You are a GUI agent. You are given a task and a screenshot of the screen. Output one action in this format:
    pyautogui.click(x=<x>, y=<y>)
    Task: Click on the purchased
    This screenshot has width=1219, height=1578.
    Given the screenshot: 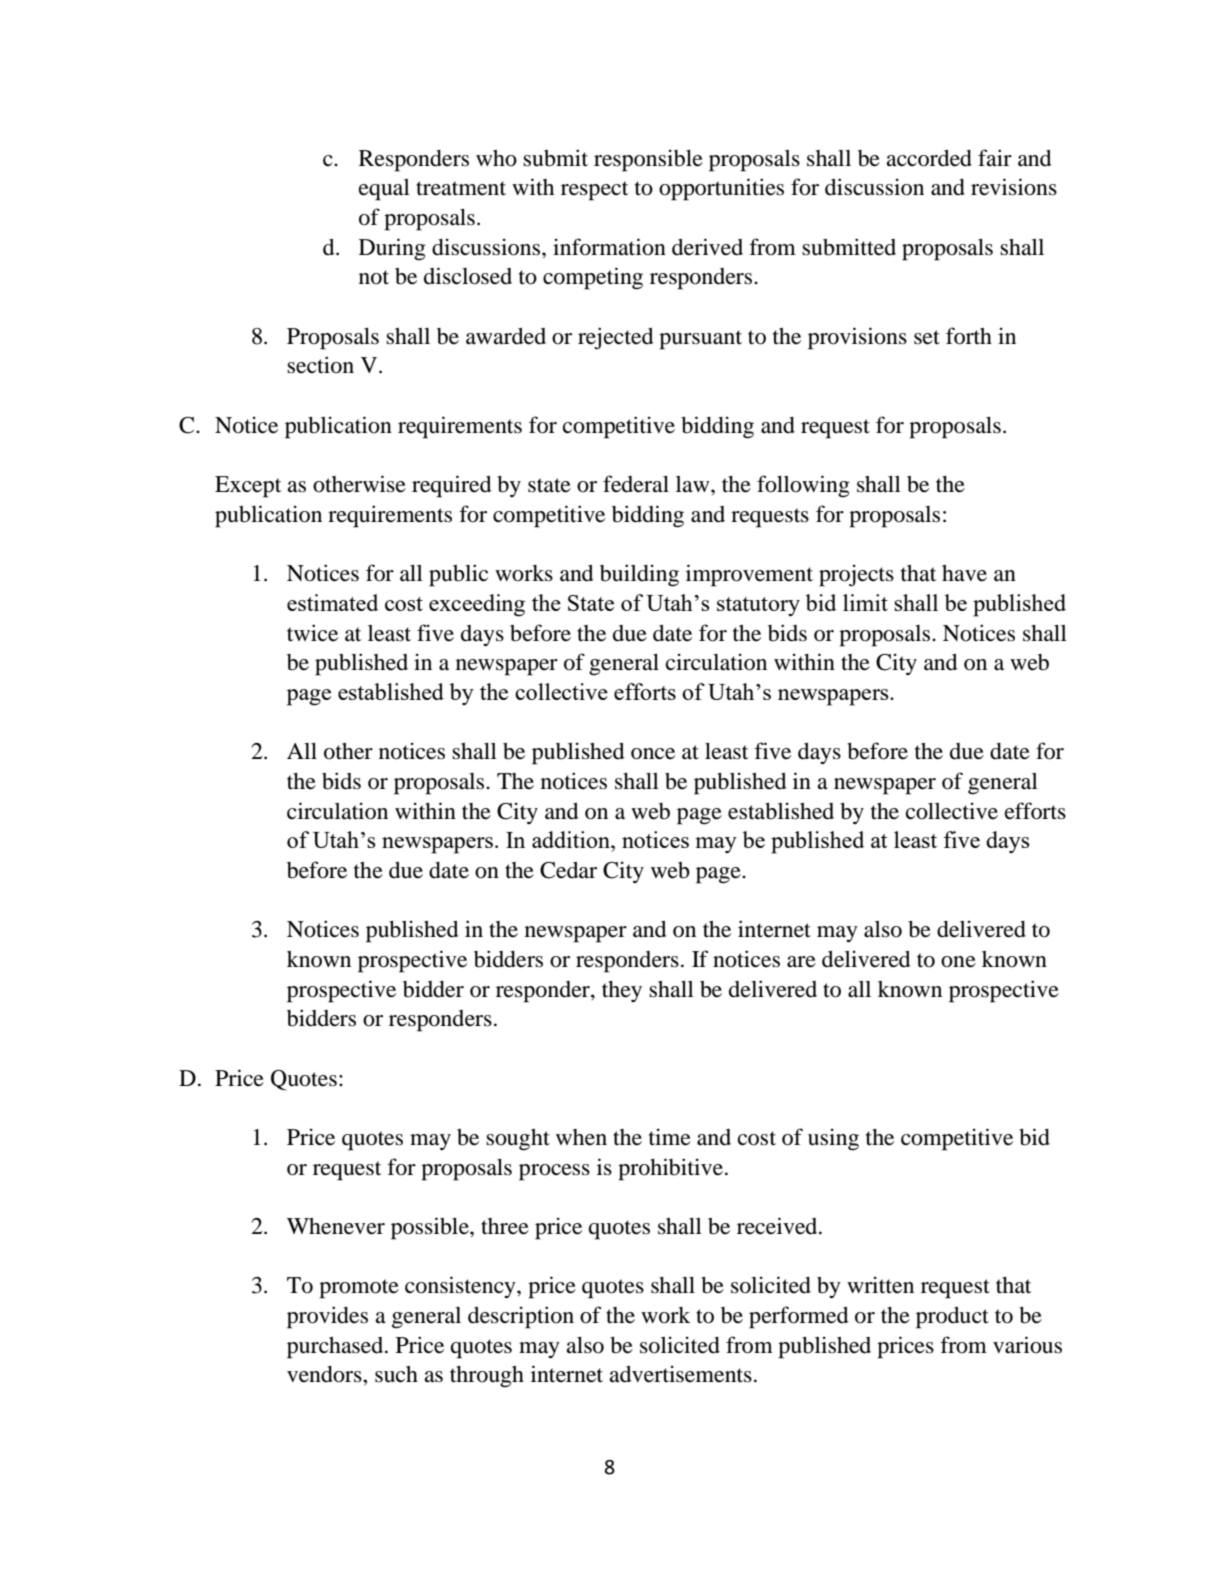 What is the action you would take?
    pyautogui.click(x=336, y=1348)
